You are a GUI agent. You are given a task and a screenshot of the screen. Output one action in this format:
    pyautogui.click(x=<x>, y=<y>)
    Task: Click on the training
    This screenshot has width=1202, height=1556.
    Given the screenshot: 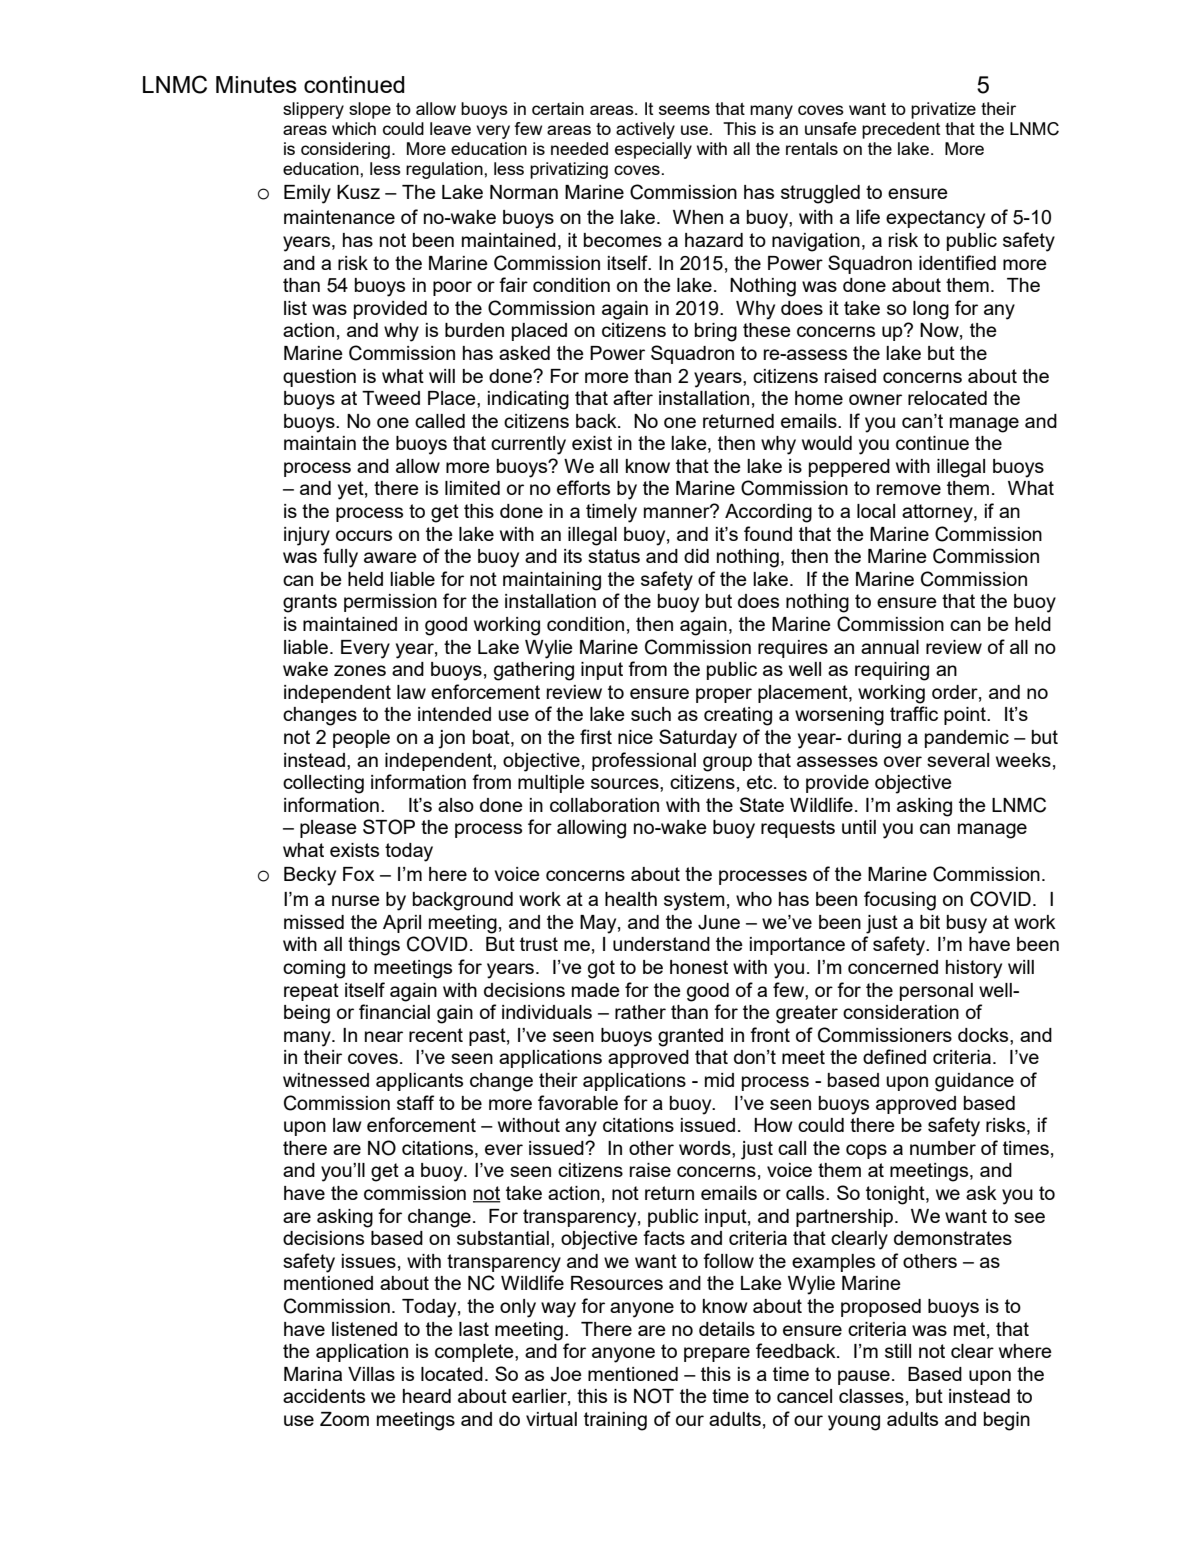 What is the action you would take?
    pyautogui.click(x=615, y=1421)
